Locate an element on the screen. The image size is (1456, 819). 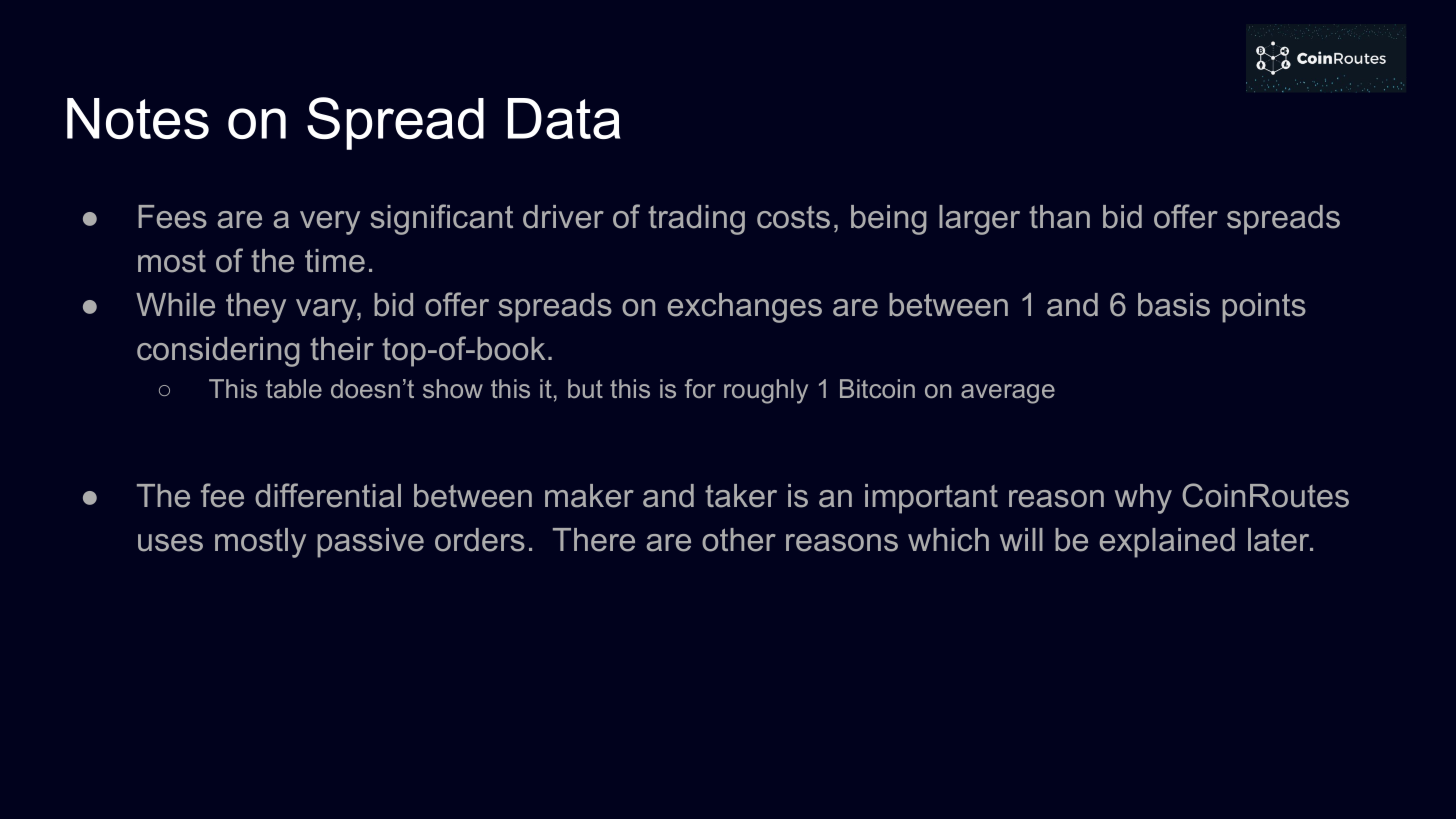
basis is located at coordinates (1174, 305).
